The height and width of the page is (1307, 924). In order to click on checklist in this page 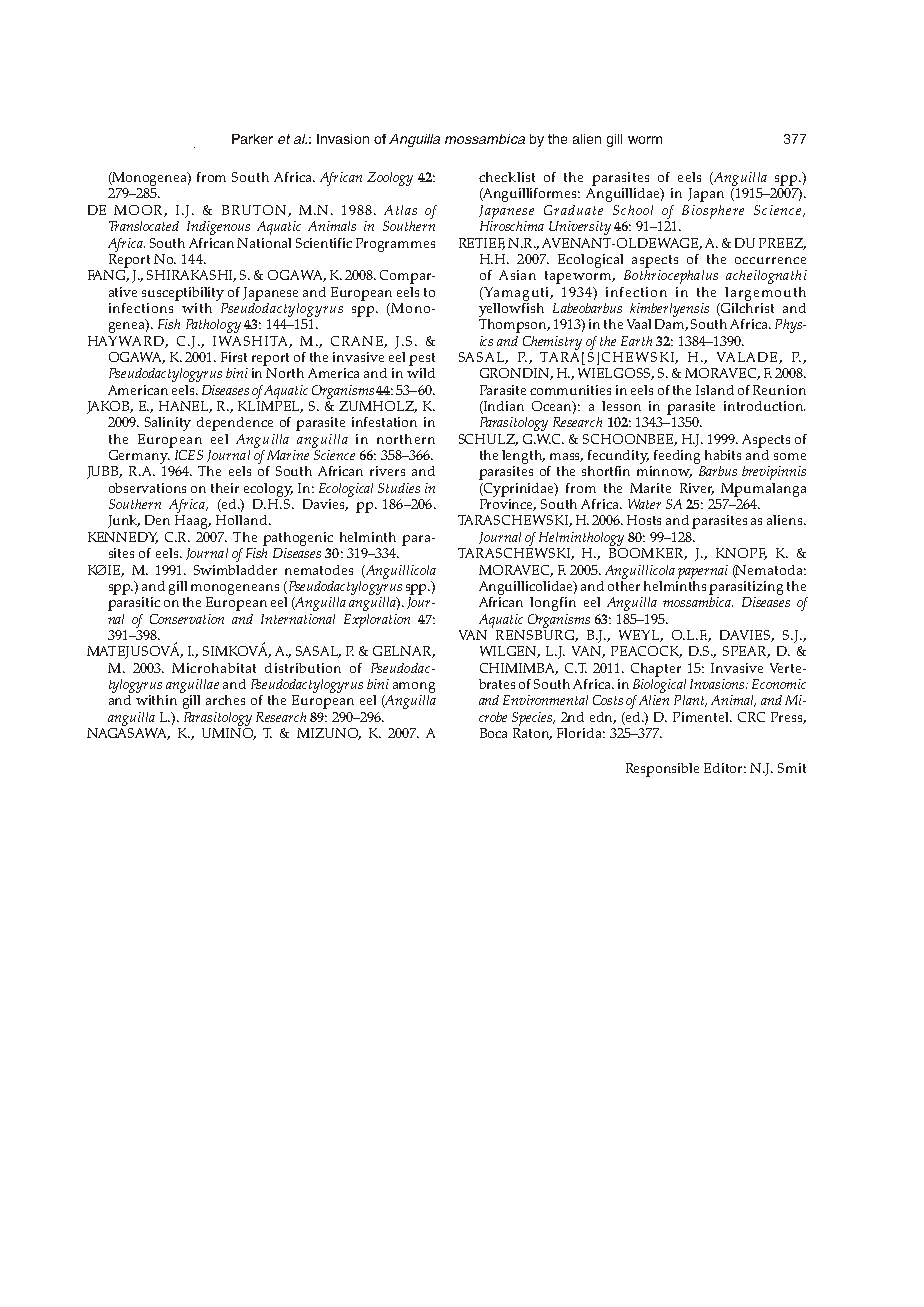, I will do `click(507, 177)`.
